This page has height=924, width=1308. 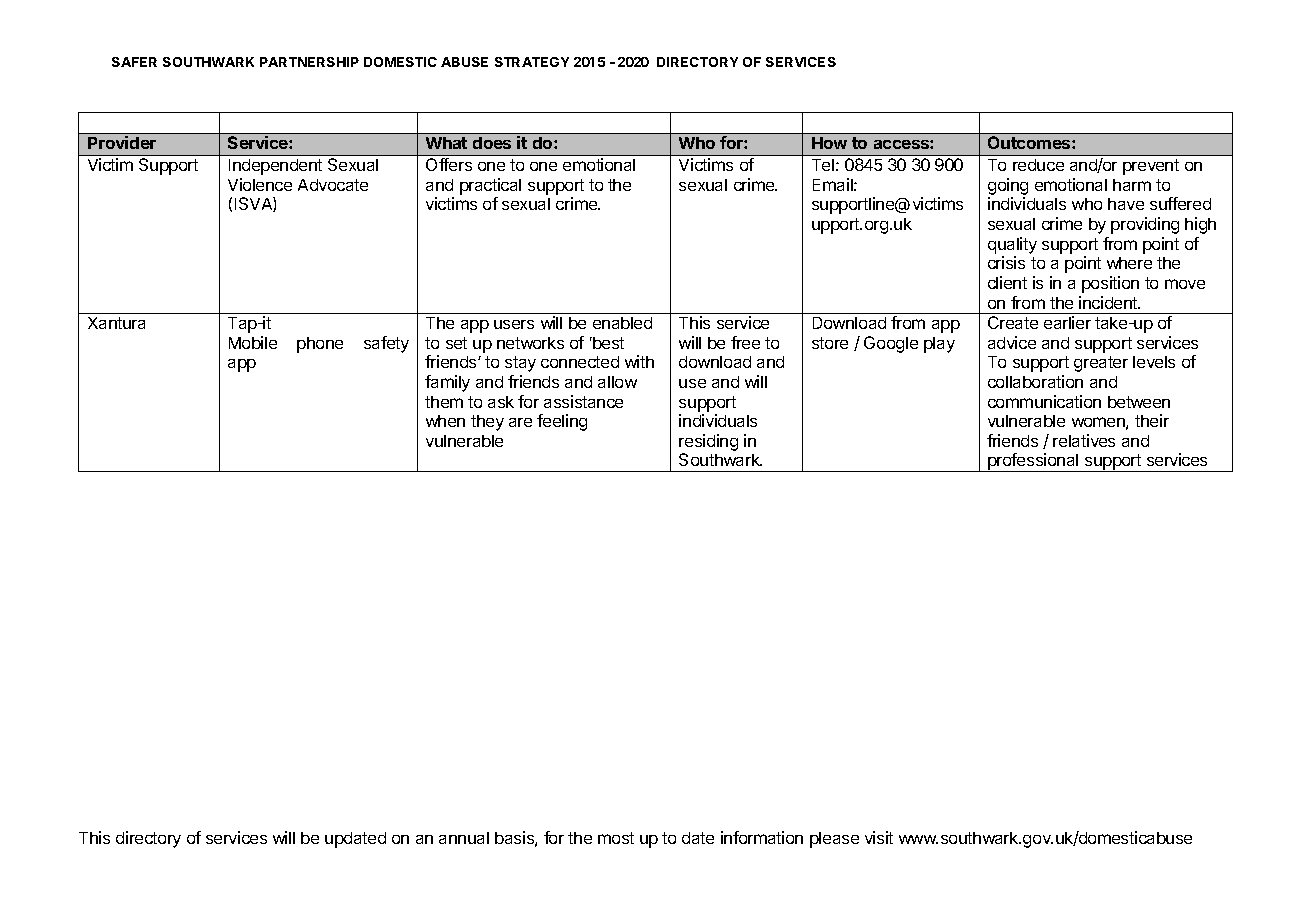 I want to click on information, so click(x=762, y=837).
